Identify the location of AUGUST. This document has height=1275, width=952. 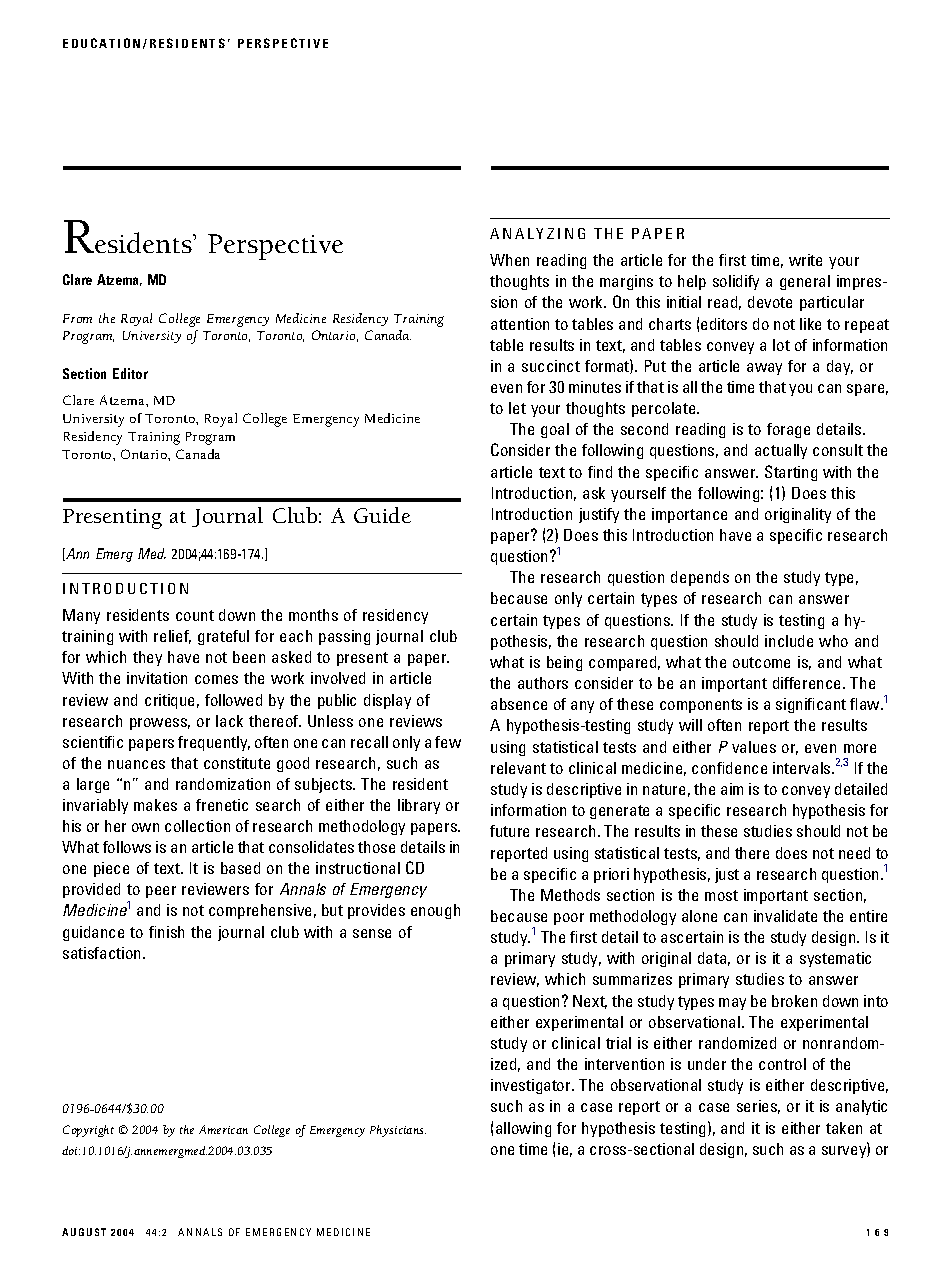
(84, 1232).
